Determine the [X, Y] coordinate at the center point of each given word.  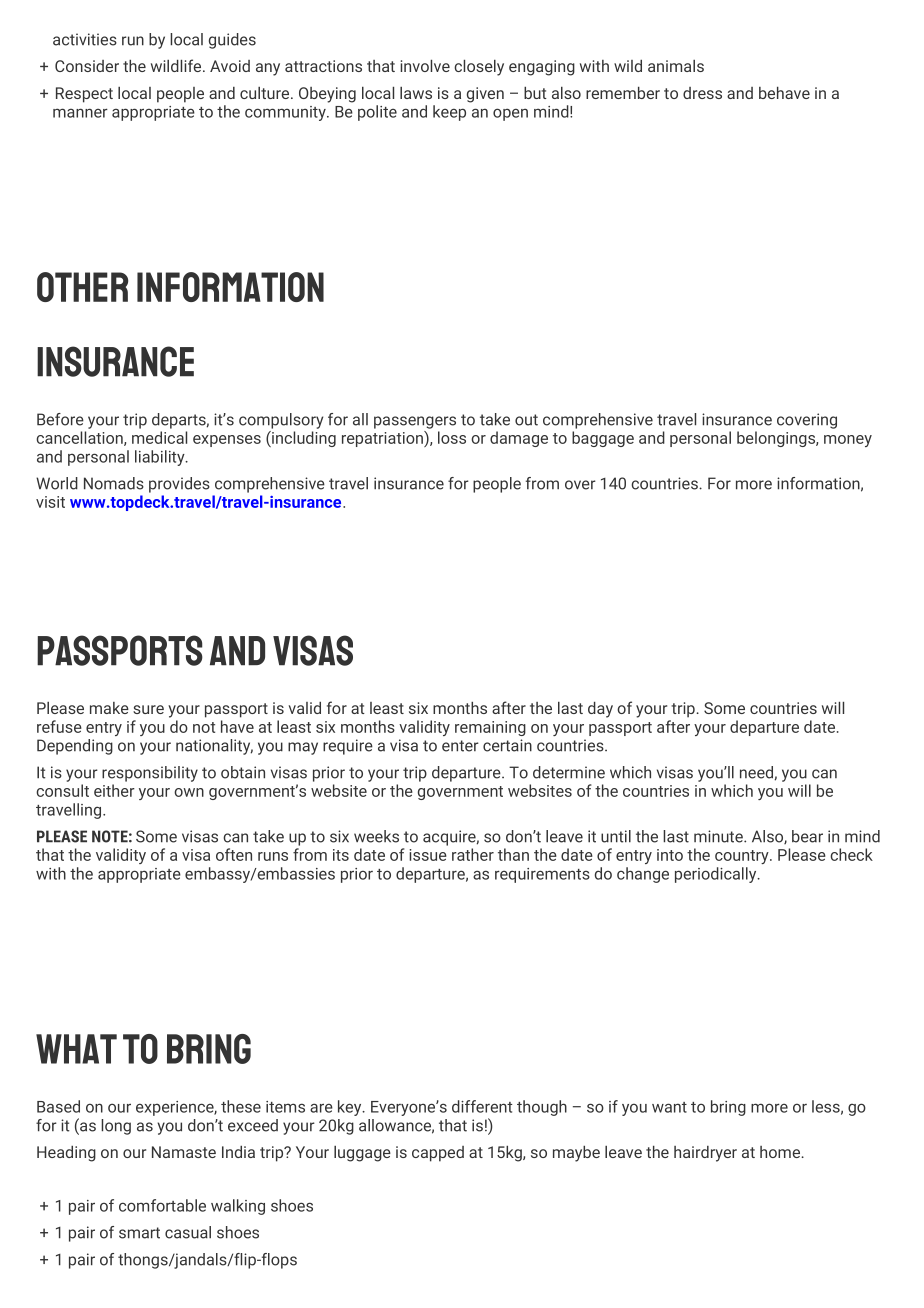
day [600, 710]
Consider [87, 66]
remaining [490, 728]
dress [702, 93]
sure [148, 709]
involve [425, 66]
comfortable [162, 1205]
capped [438, 1154]
